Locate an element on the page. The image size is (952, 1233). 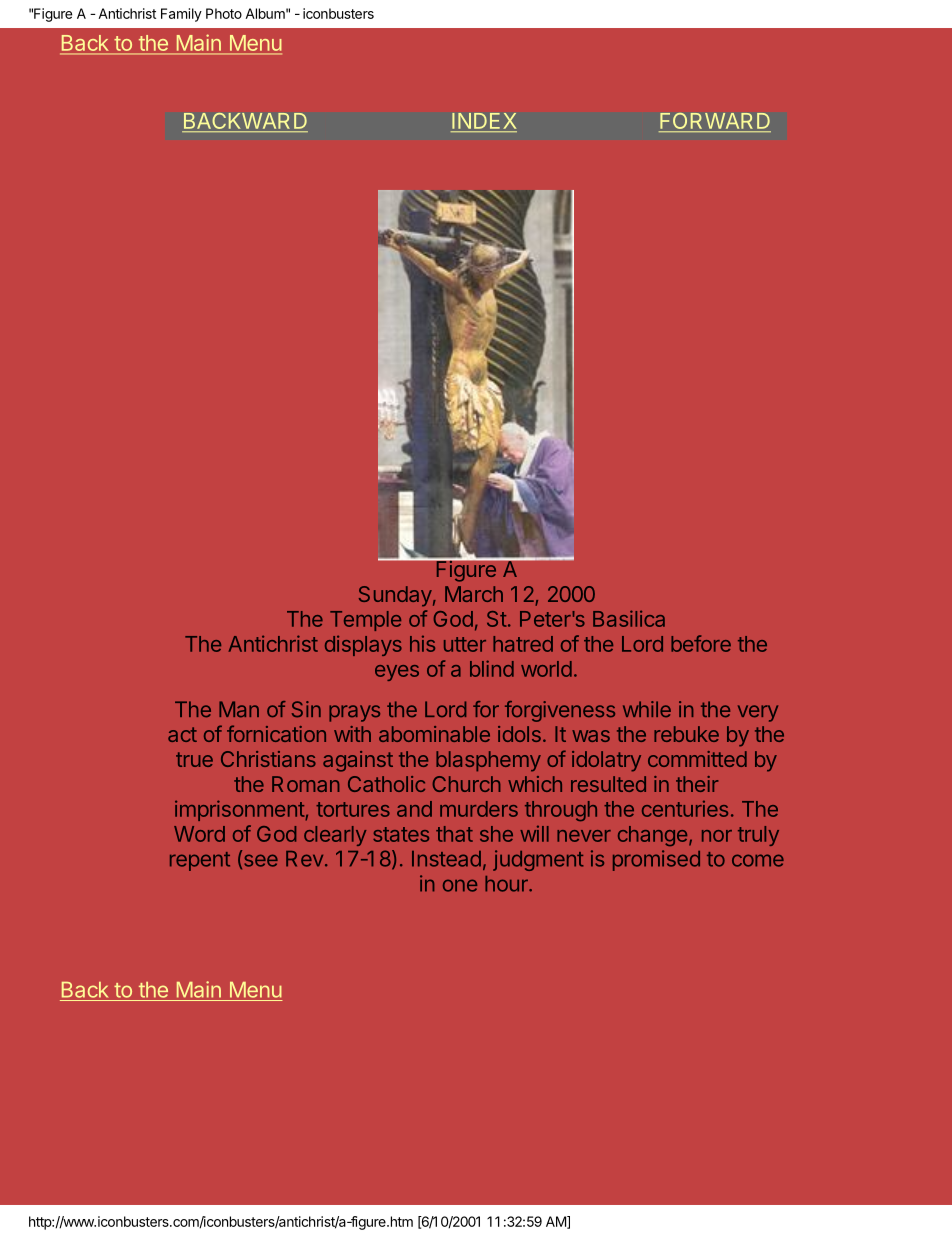
Instead is located at coordinates (446, 859).
